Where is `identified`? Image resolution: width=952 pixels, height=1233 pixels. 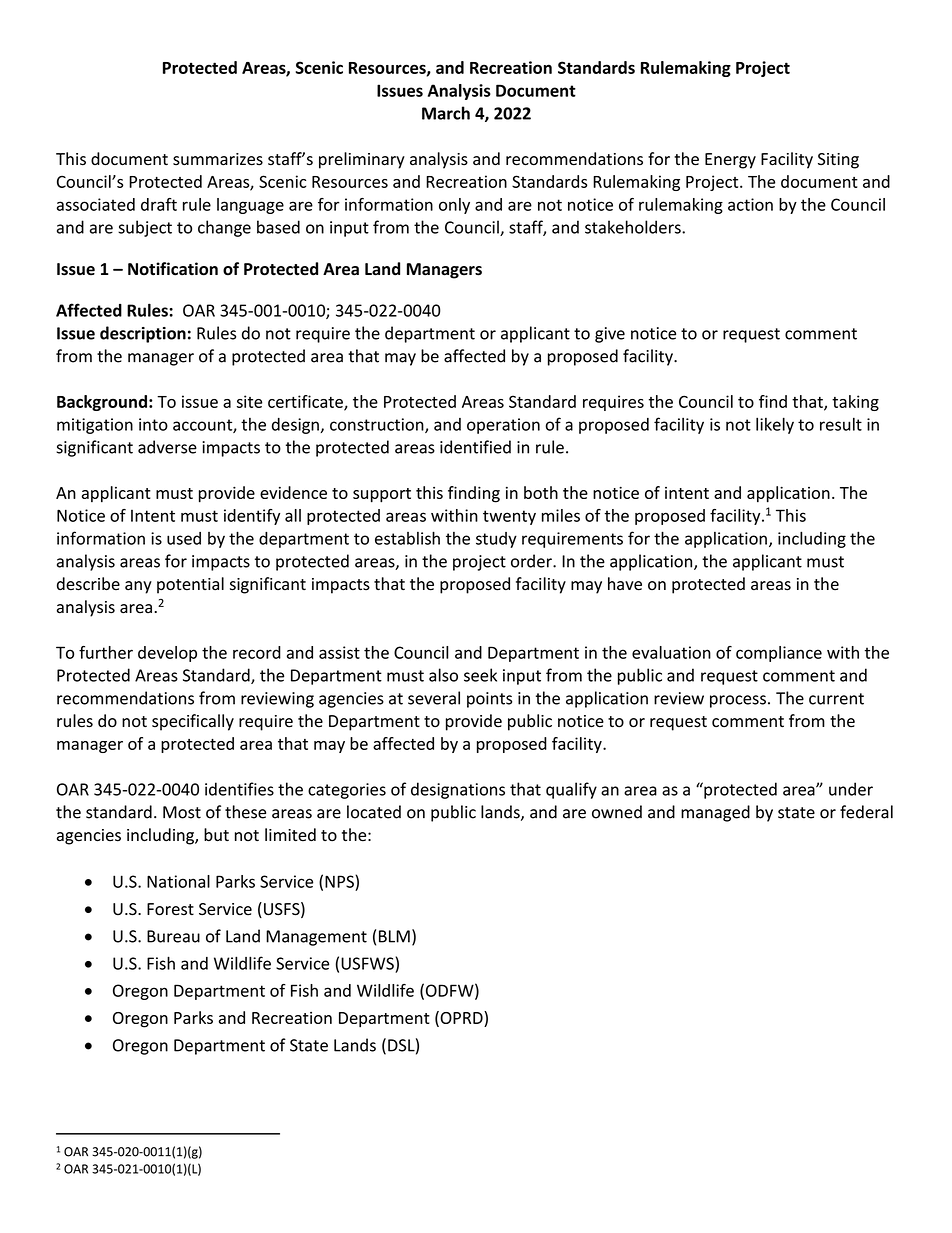 identified is located at coordinates (475, 447).
